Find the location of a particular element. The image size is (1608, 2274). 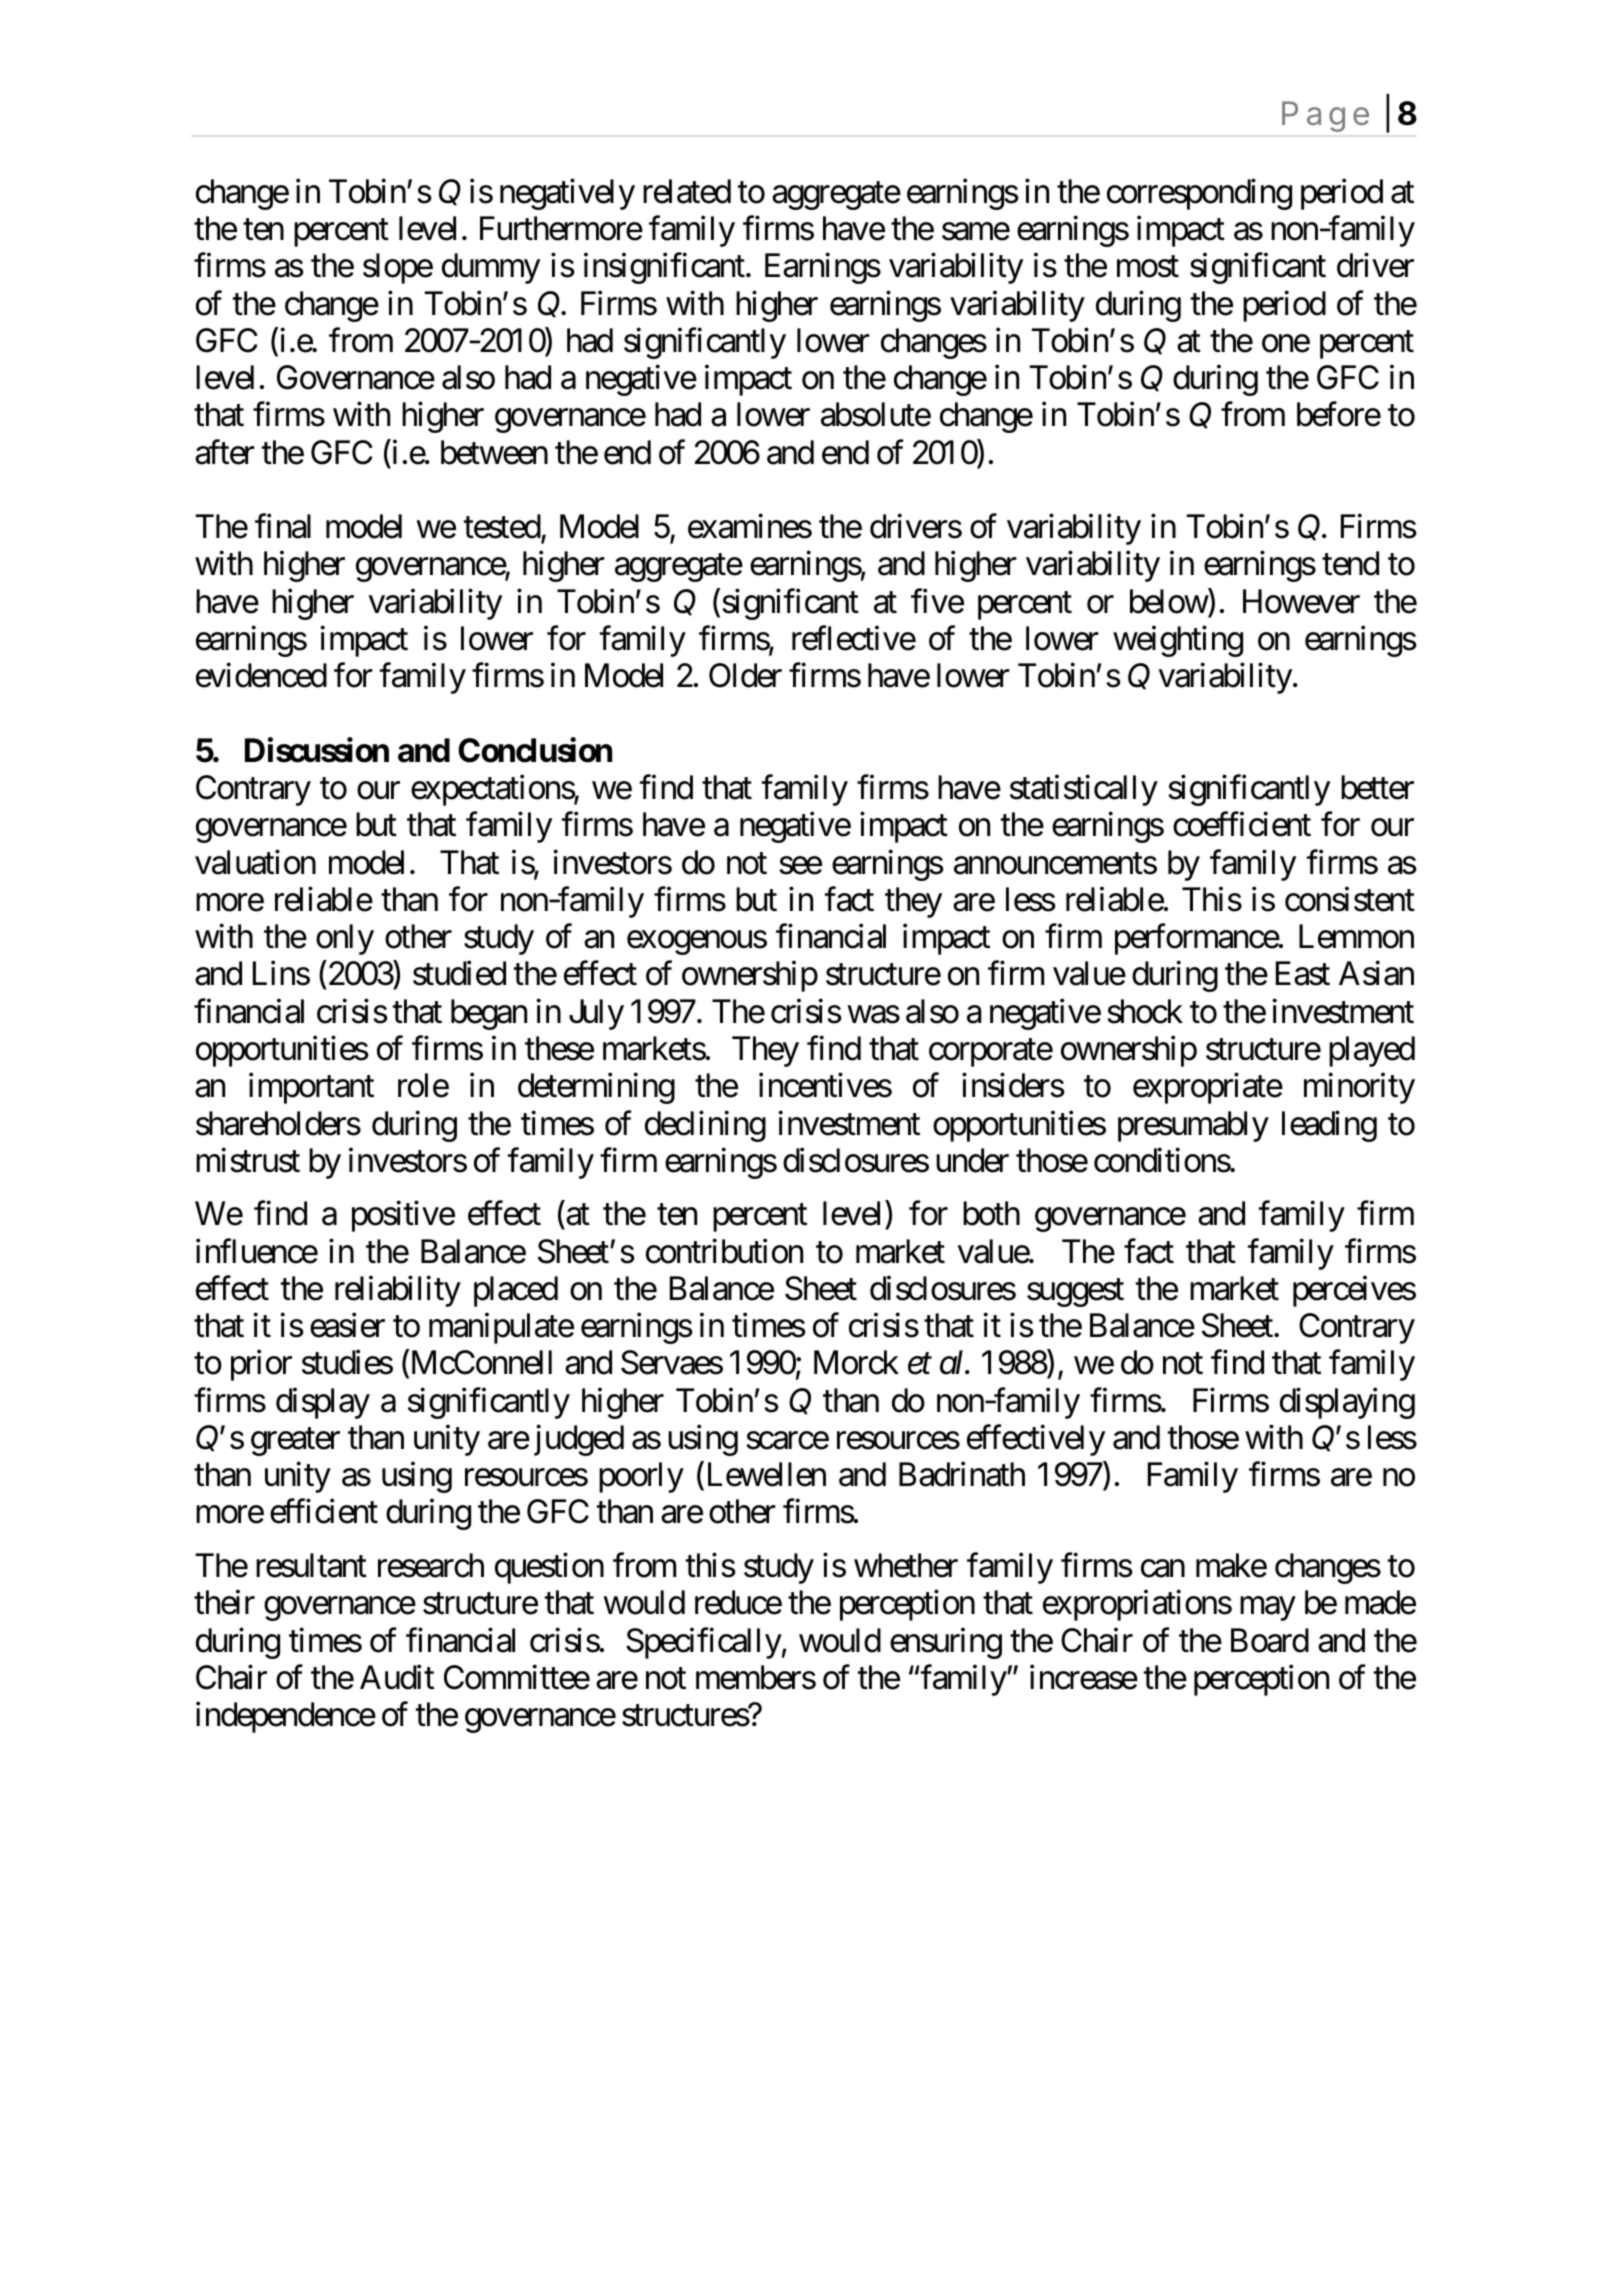

important is located at coordinates (311, 1088).
